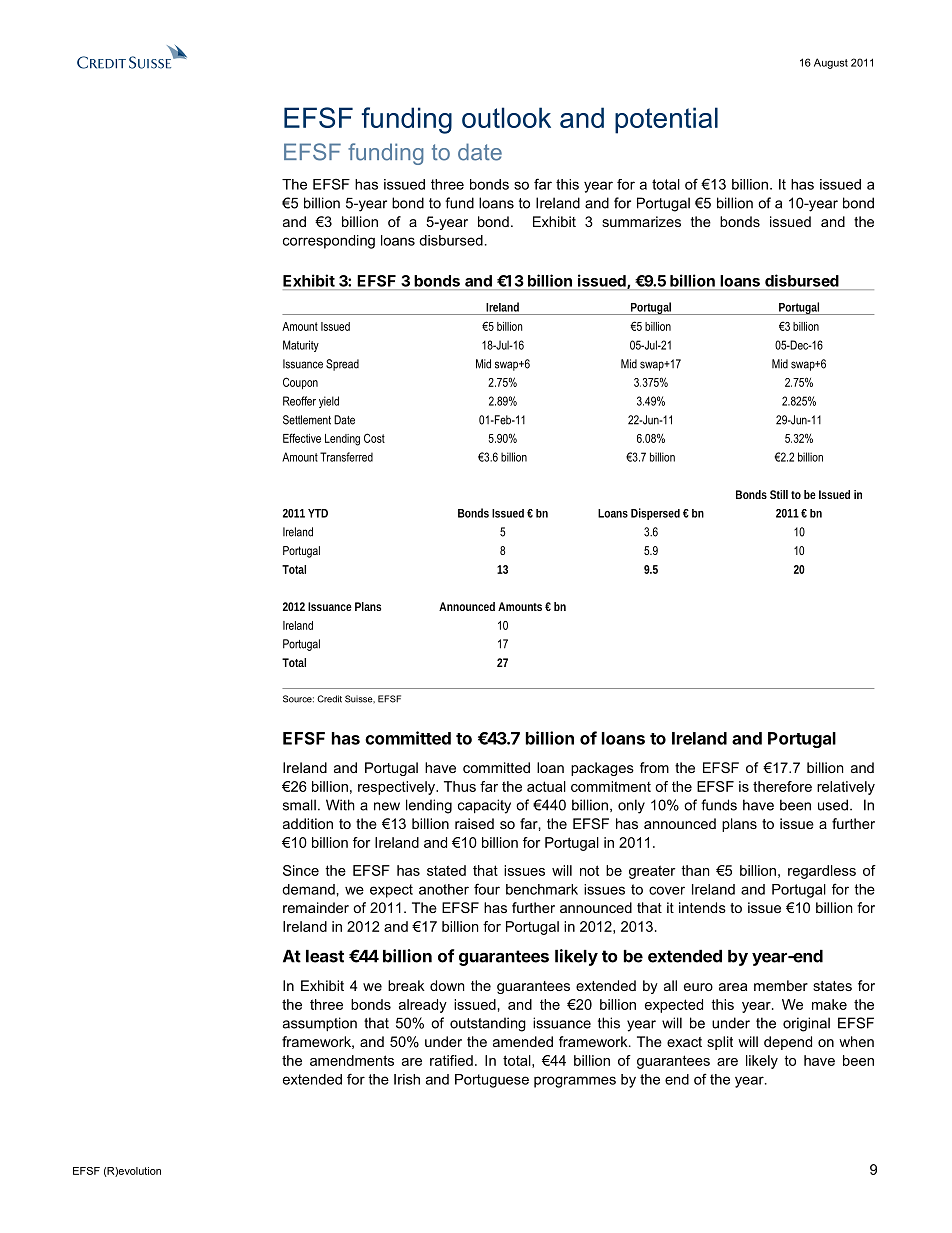 This page has height=1233, width=952. Describe the element at coordinates (666, 120) in the page. I see `potential` at that location.
